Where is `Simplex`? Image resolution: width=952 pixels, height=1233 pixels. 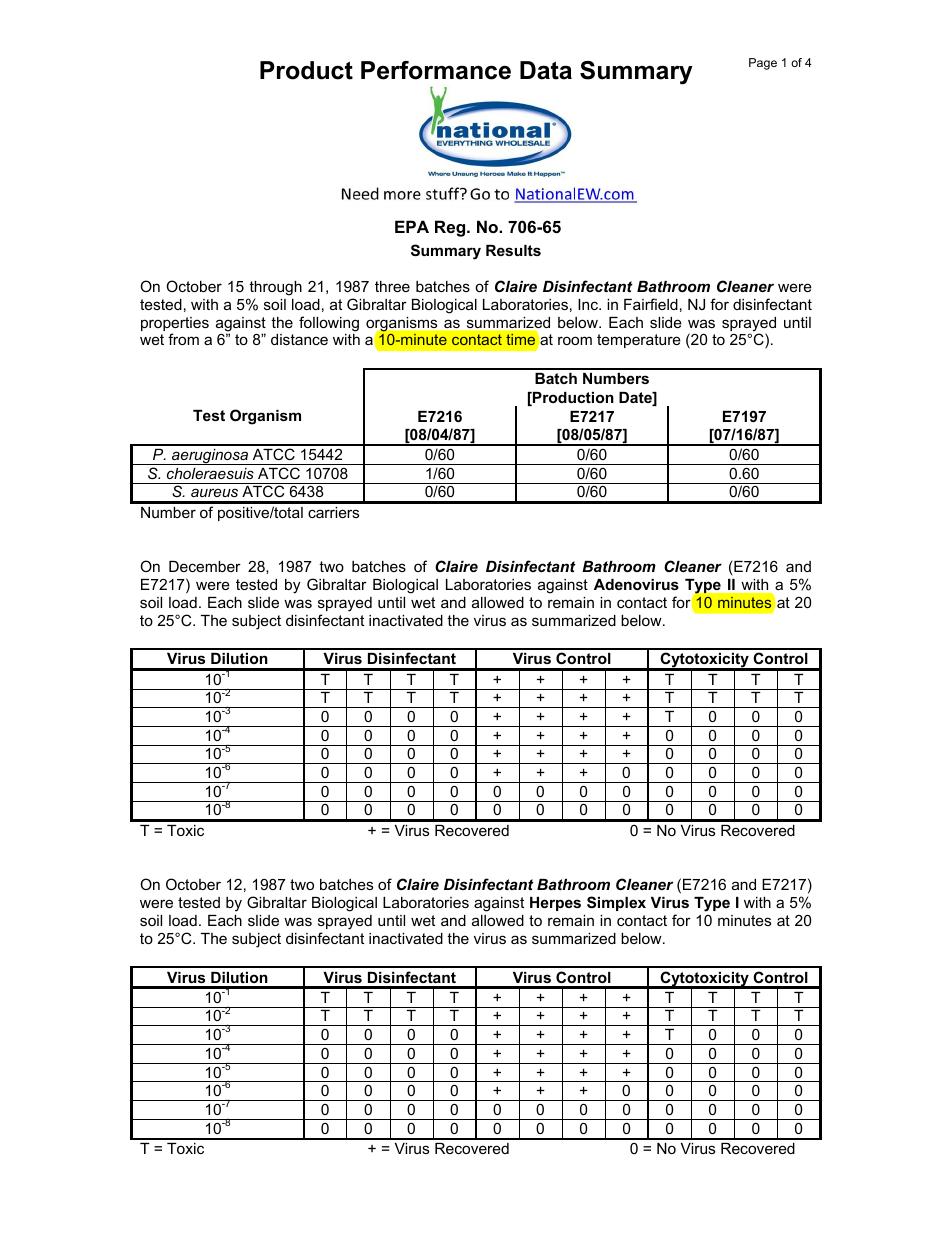
Simplex is located at coordinates (616, 903).
